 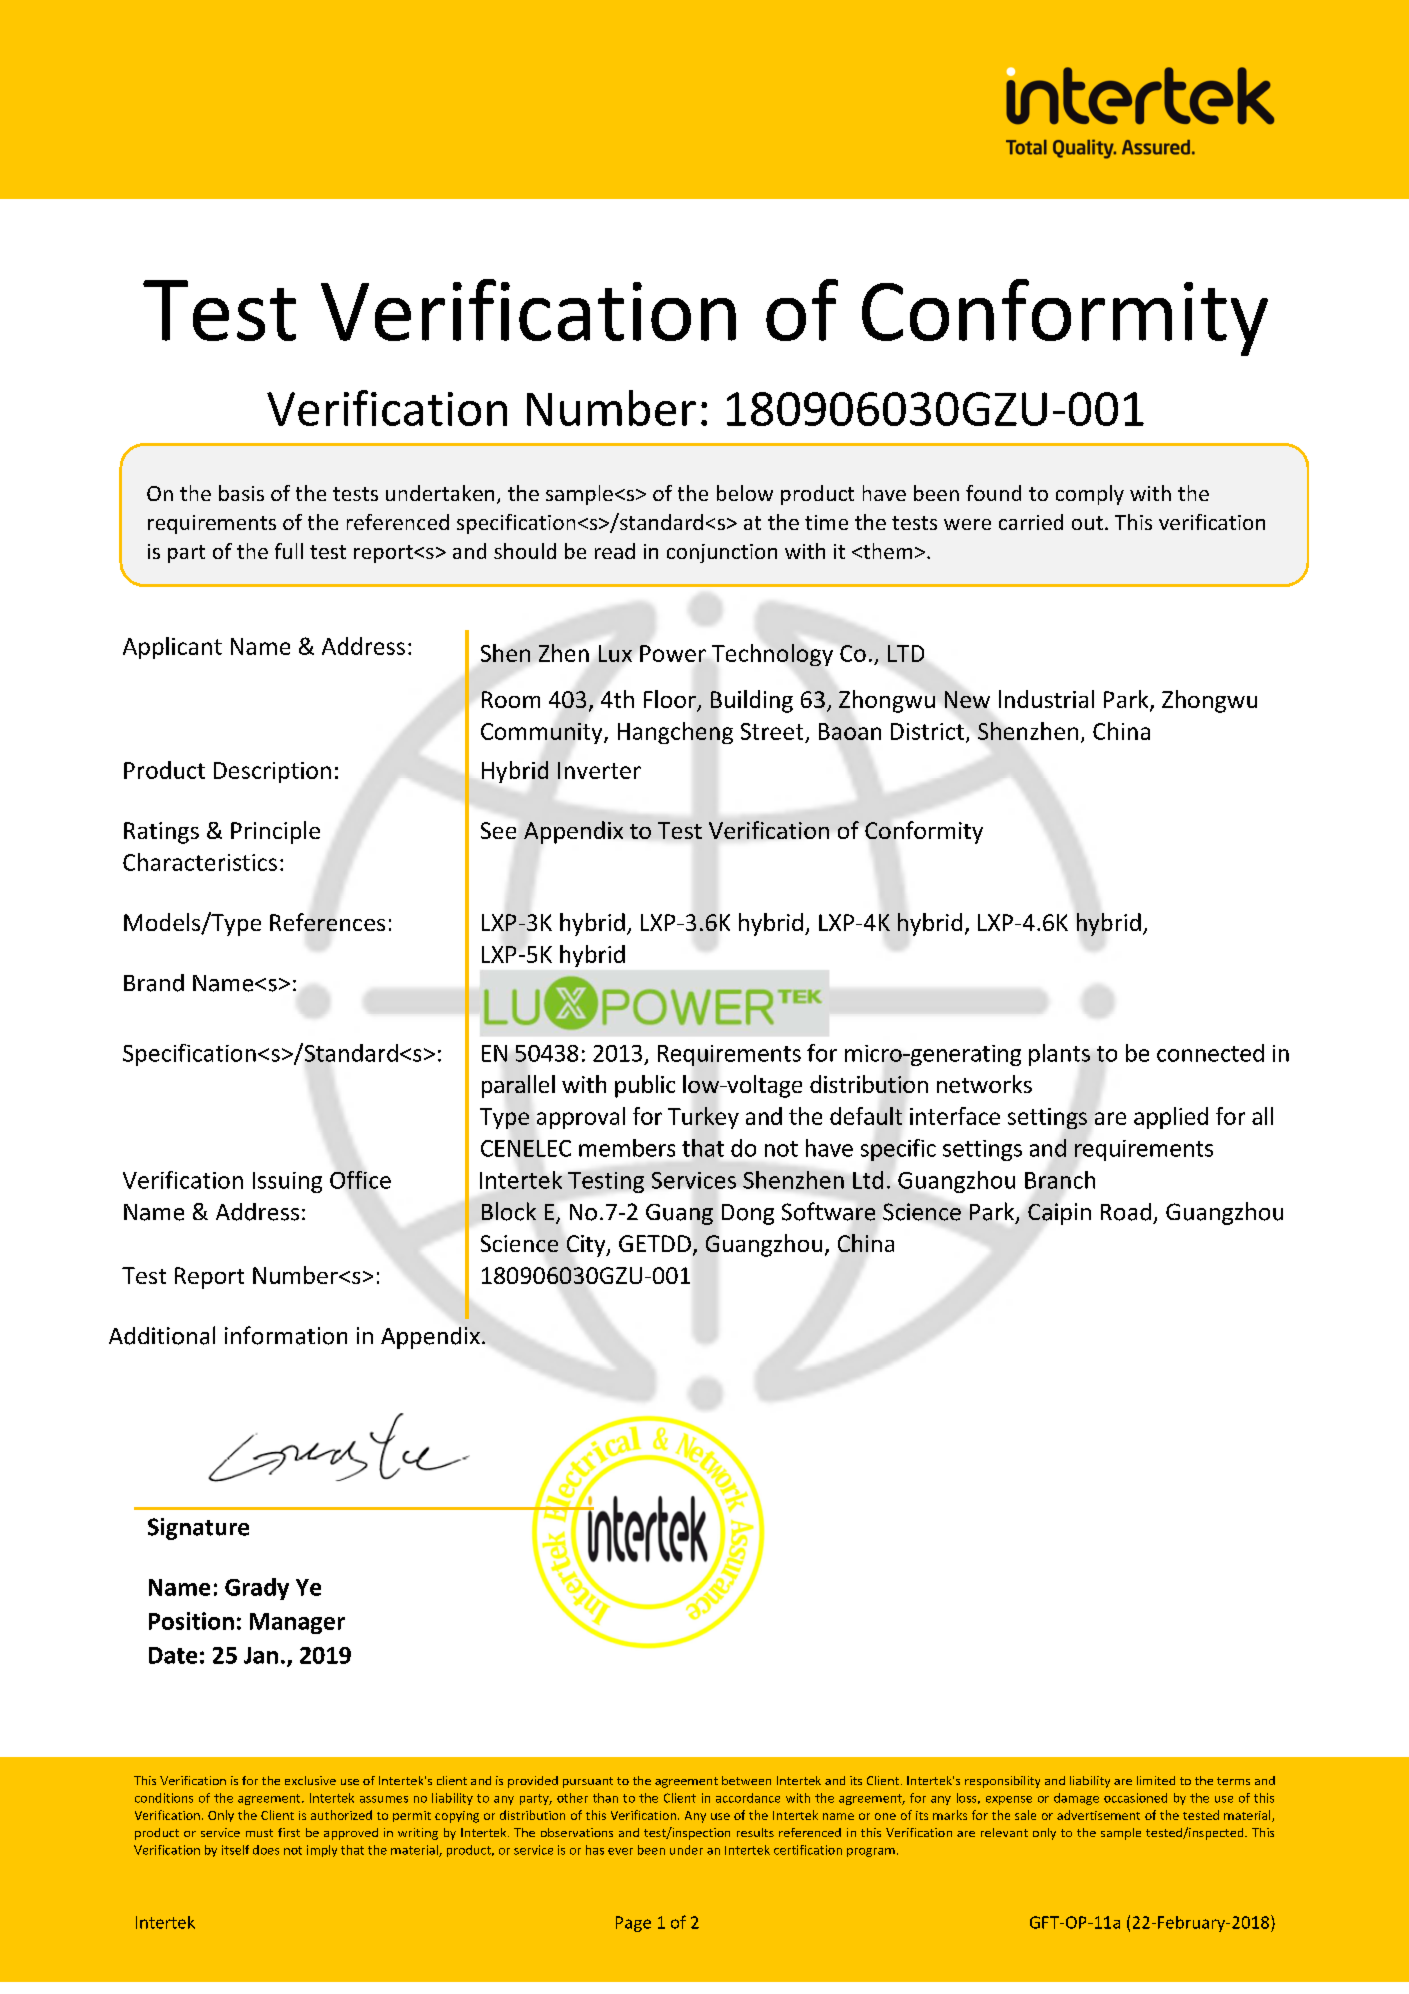 What do you see at coordinates (722, 553) in the screenshot?
I see `conjunction` at bounding box center [722, 553].
